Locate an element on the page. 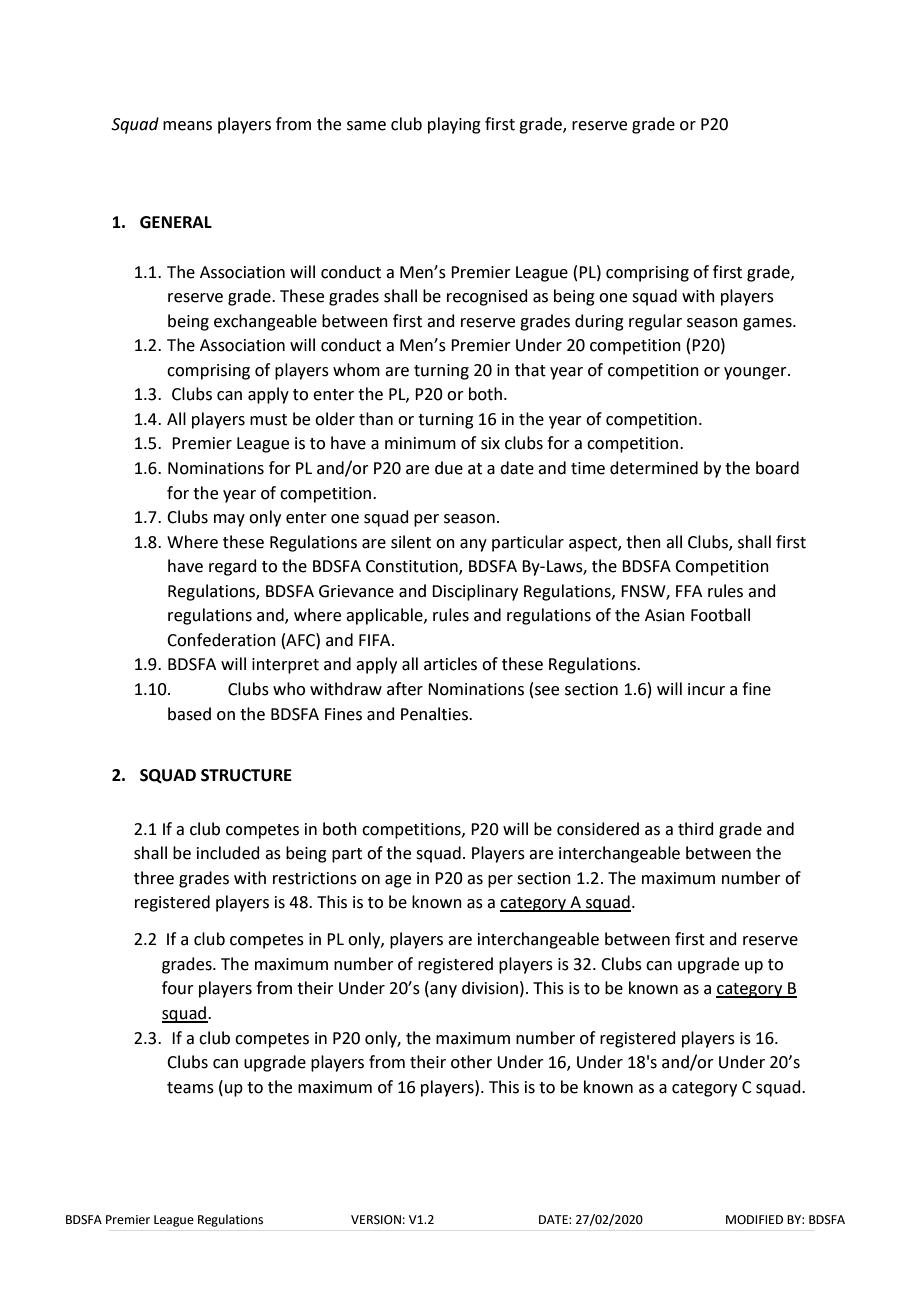 This document has width=924, height=1308. younger is located at coordinates (756, 373).
